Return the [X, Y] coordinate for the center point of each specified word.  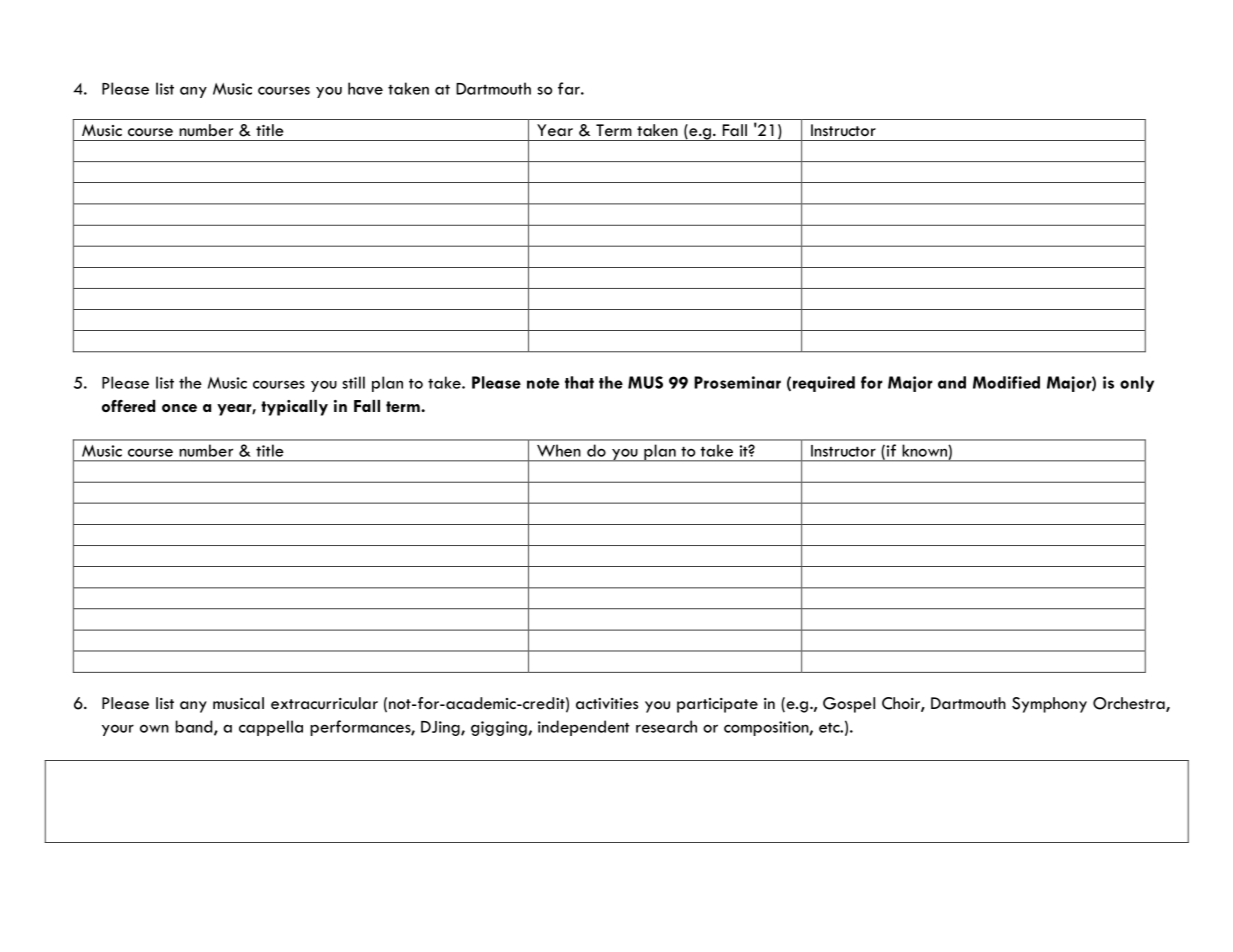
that [579, 382]
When [558, 451]
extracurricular [324, 703]
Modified [1006, 382]
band [195, 727]
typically [294, 408]
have [365, 88]
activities [607, 703]
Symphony [1049, 705]
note [543, 383]
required [824, 384]
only [1137, 384]
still [353, 382]
